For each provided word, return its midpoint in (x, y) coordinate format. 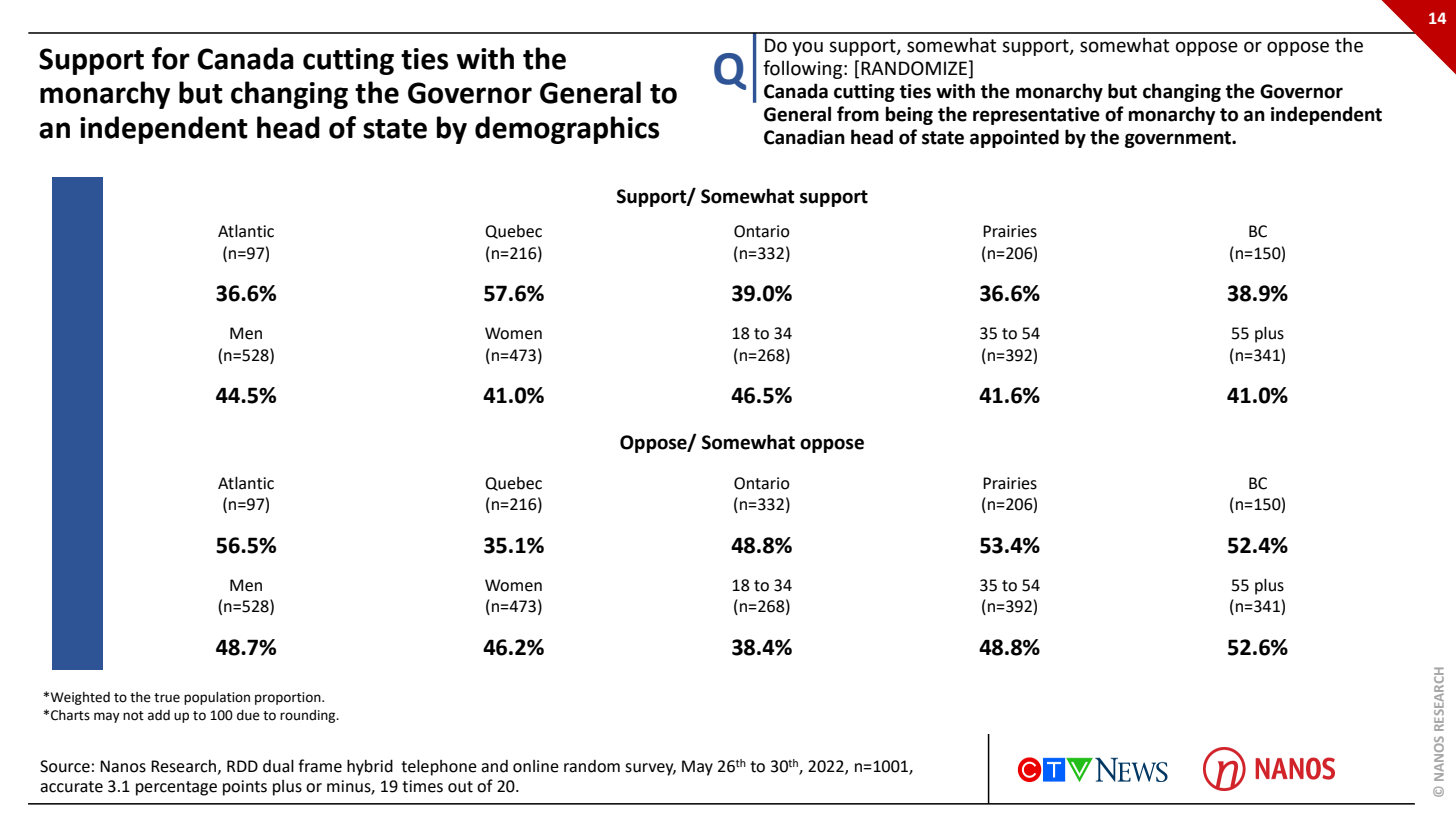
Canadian (804, 137)
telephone (439, 767)
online (536, 766)
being (909, 115)
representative (1036, 116)
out (460, 787)
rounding (309, 716)
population (217, 698)
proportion (289, 698)
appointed (1014, 138)
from (858, 114)
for (171, 58)
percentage (176, 788)
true (167, 698)
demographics (567, 130)
